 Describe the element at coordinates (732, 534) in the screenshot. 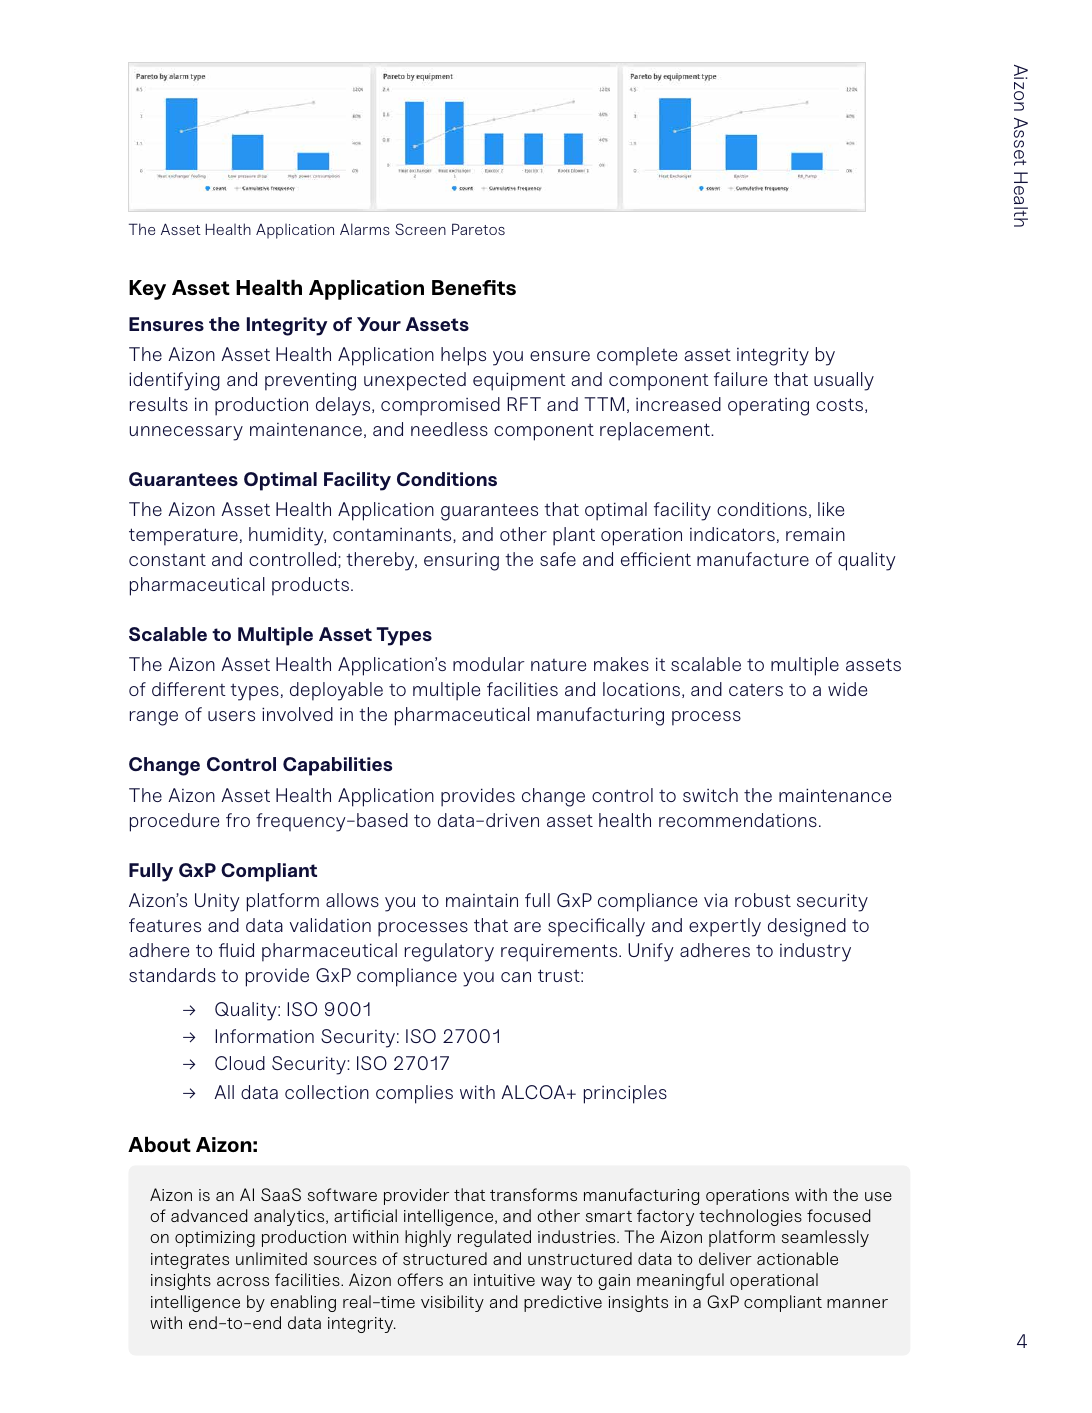

I see `indicators` at that location.
